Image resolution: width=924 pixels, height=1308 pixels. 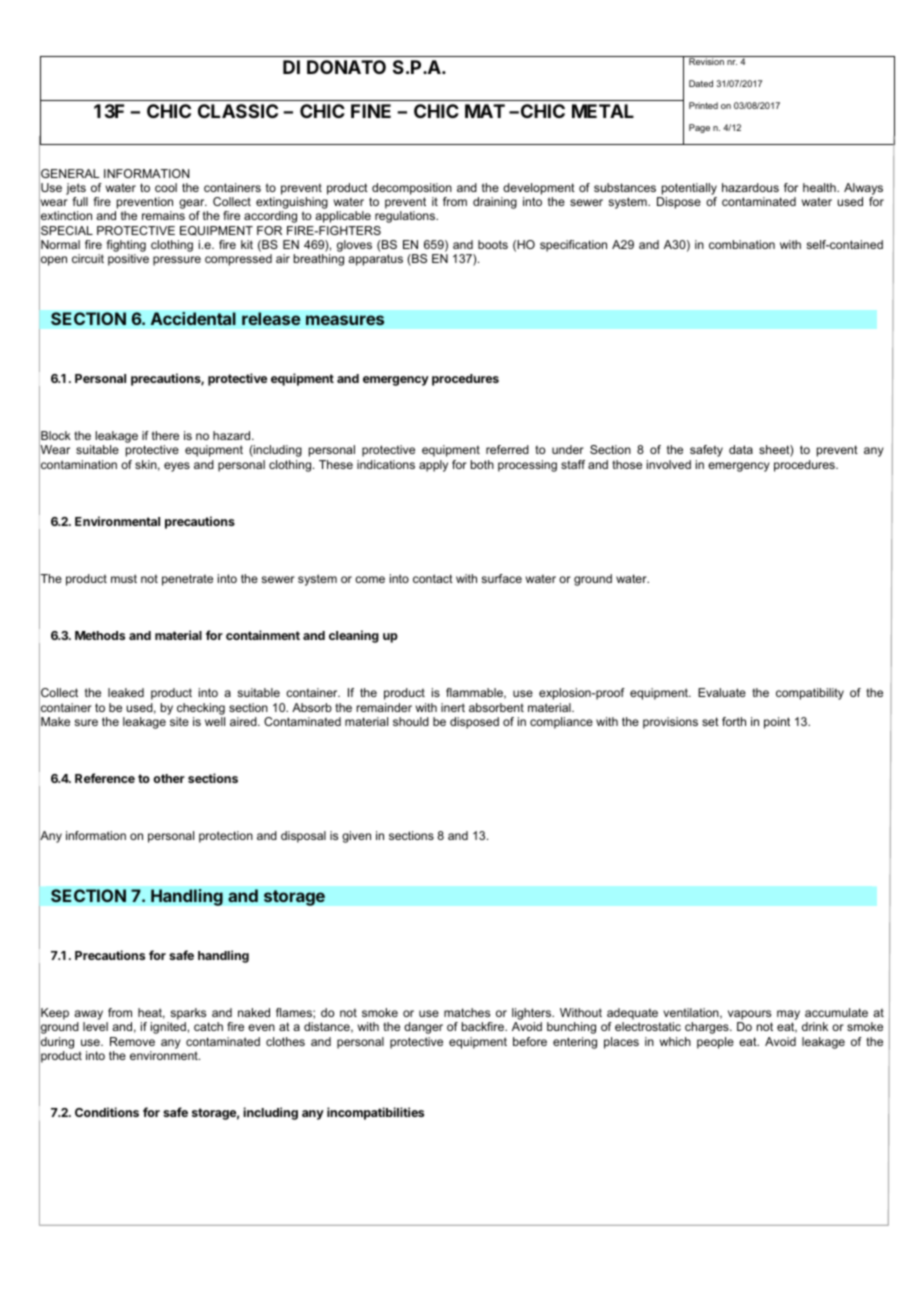 I want to click on point, so click(x=777, y=723).
